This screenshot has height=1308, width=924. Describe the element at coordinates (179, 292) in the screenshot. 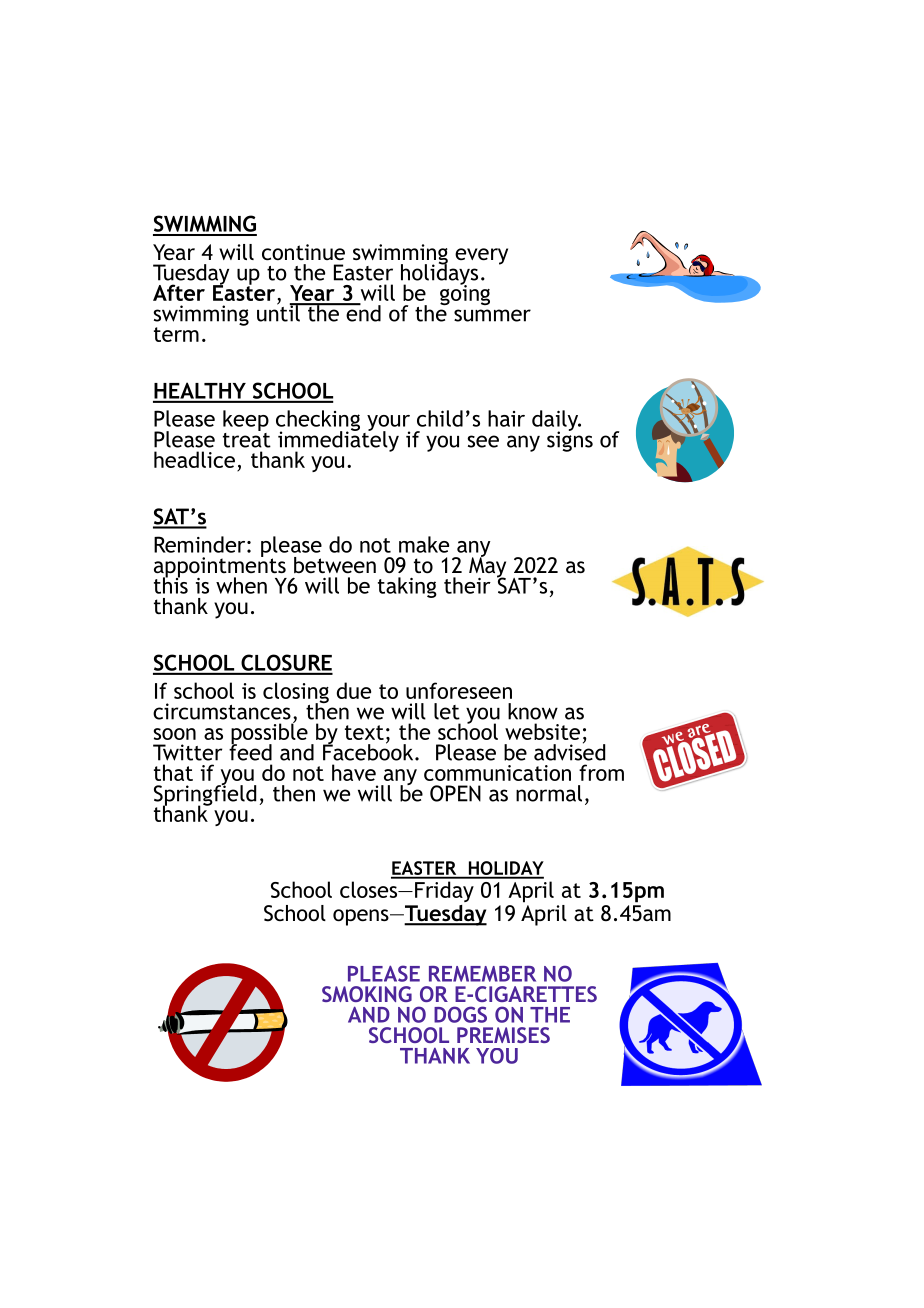

I see `After` at that location.
